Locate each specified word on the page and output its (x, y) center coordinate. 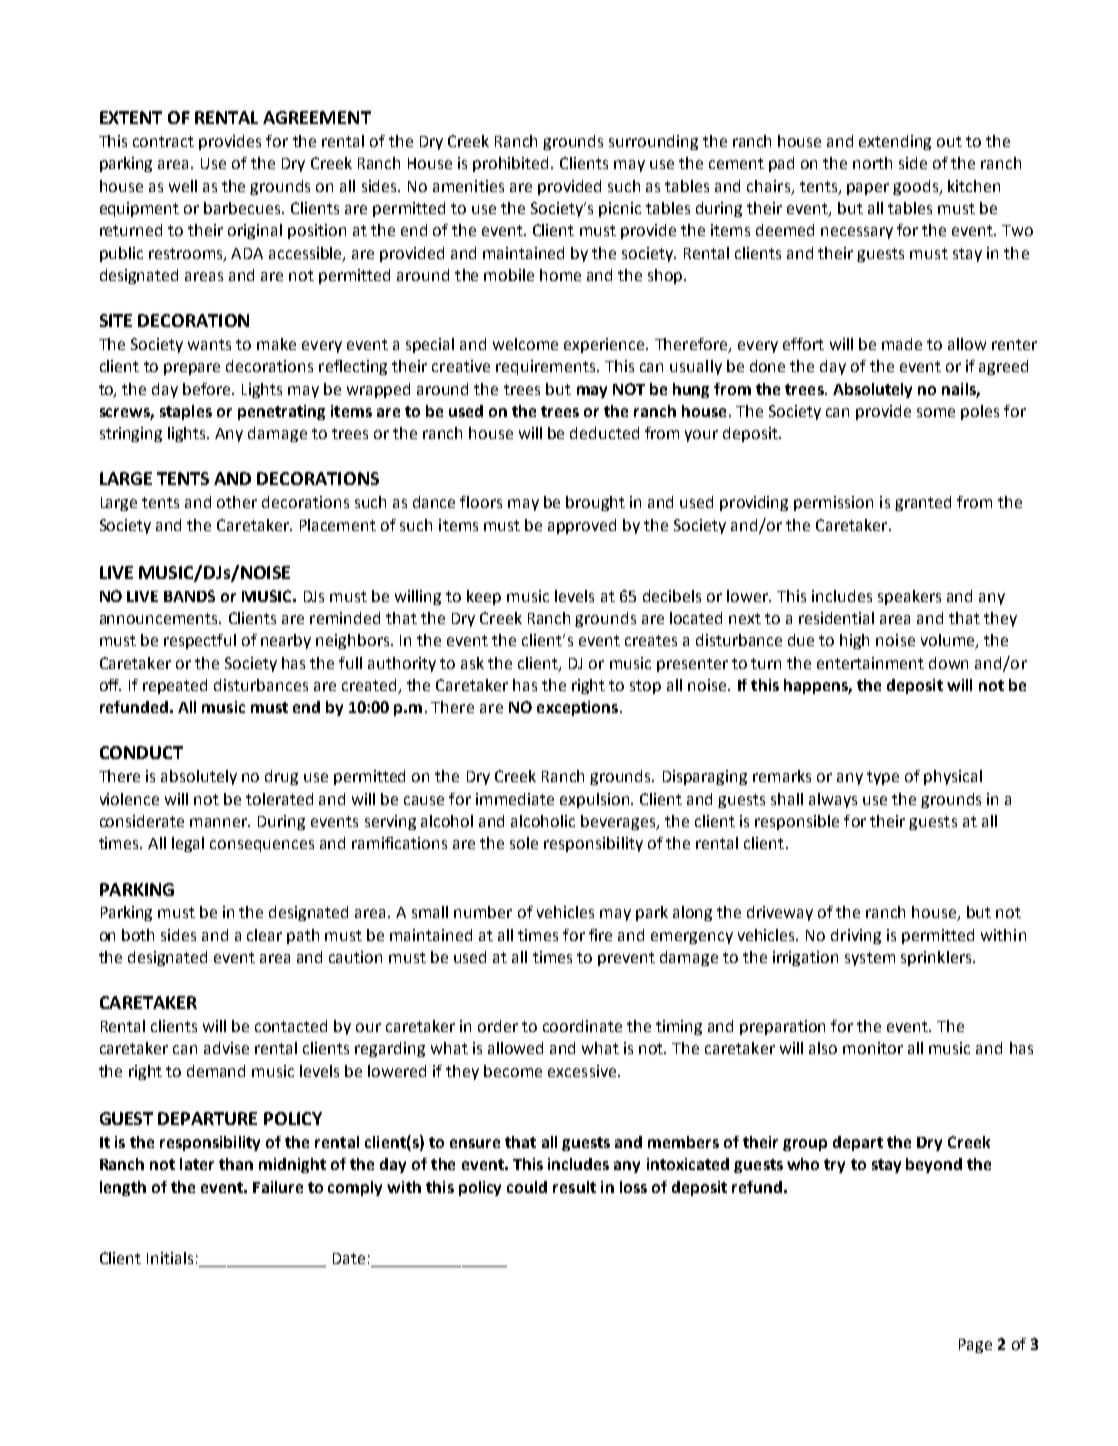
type (883, 778)
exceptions (577, 708)
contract (163, 141)
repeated (175, 686)
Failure (278, 1187)
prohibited (512, 164)
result (574, 1187)
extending (895, 142)
